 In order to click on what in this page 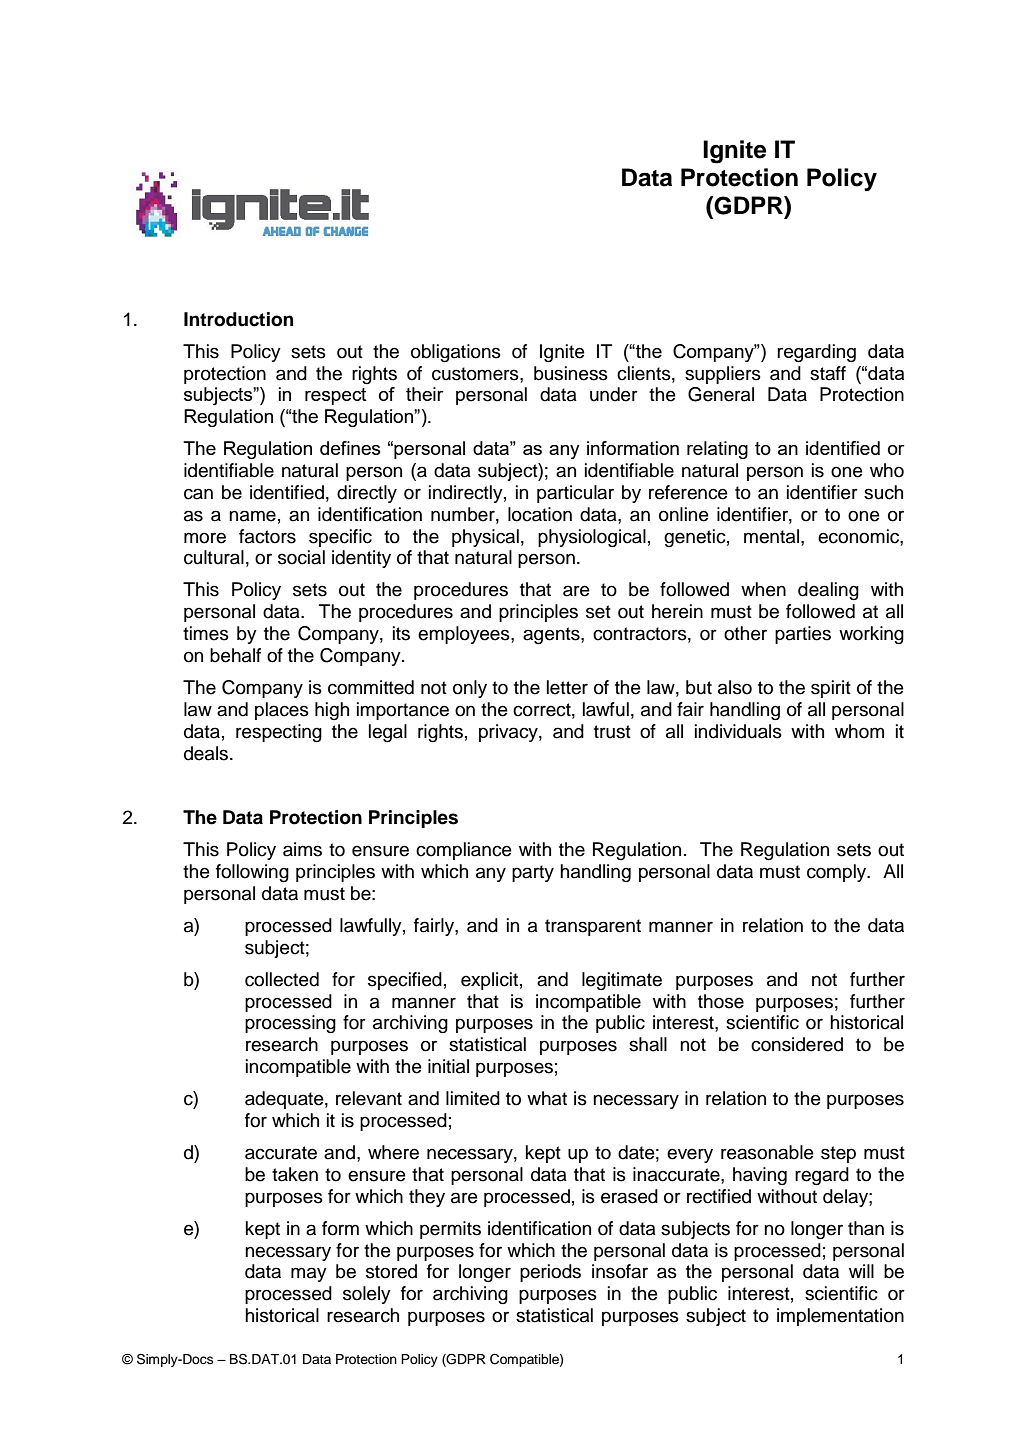, I will do `click(547, 1098)`.
